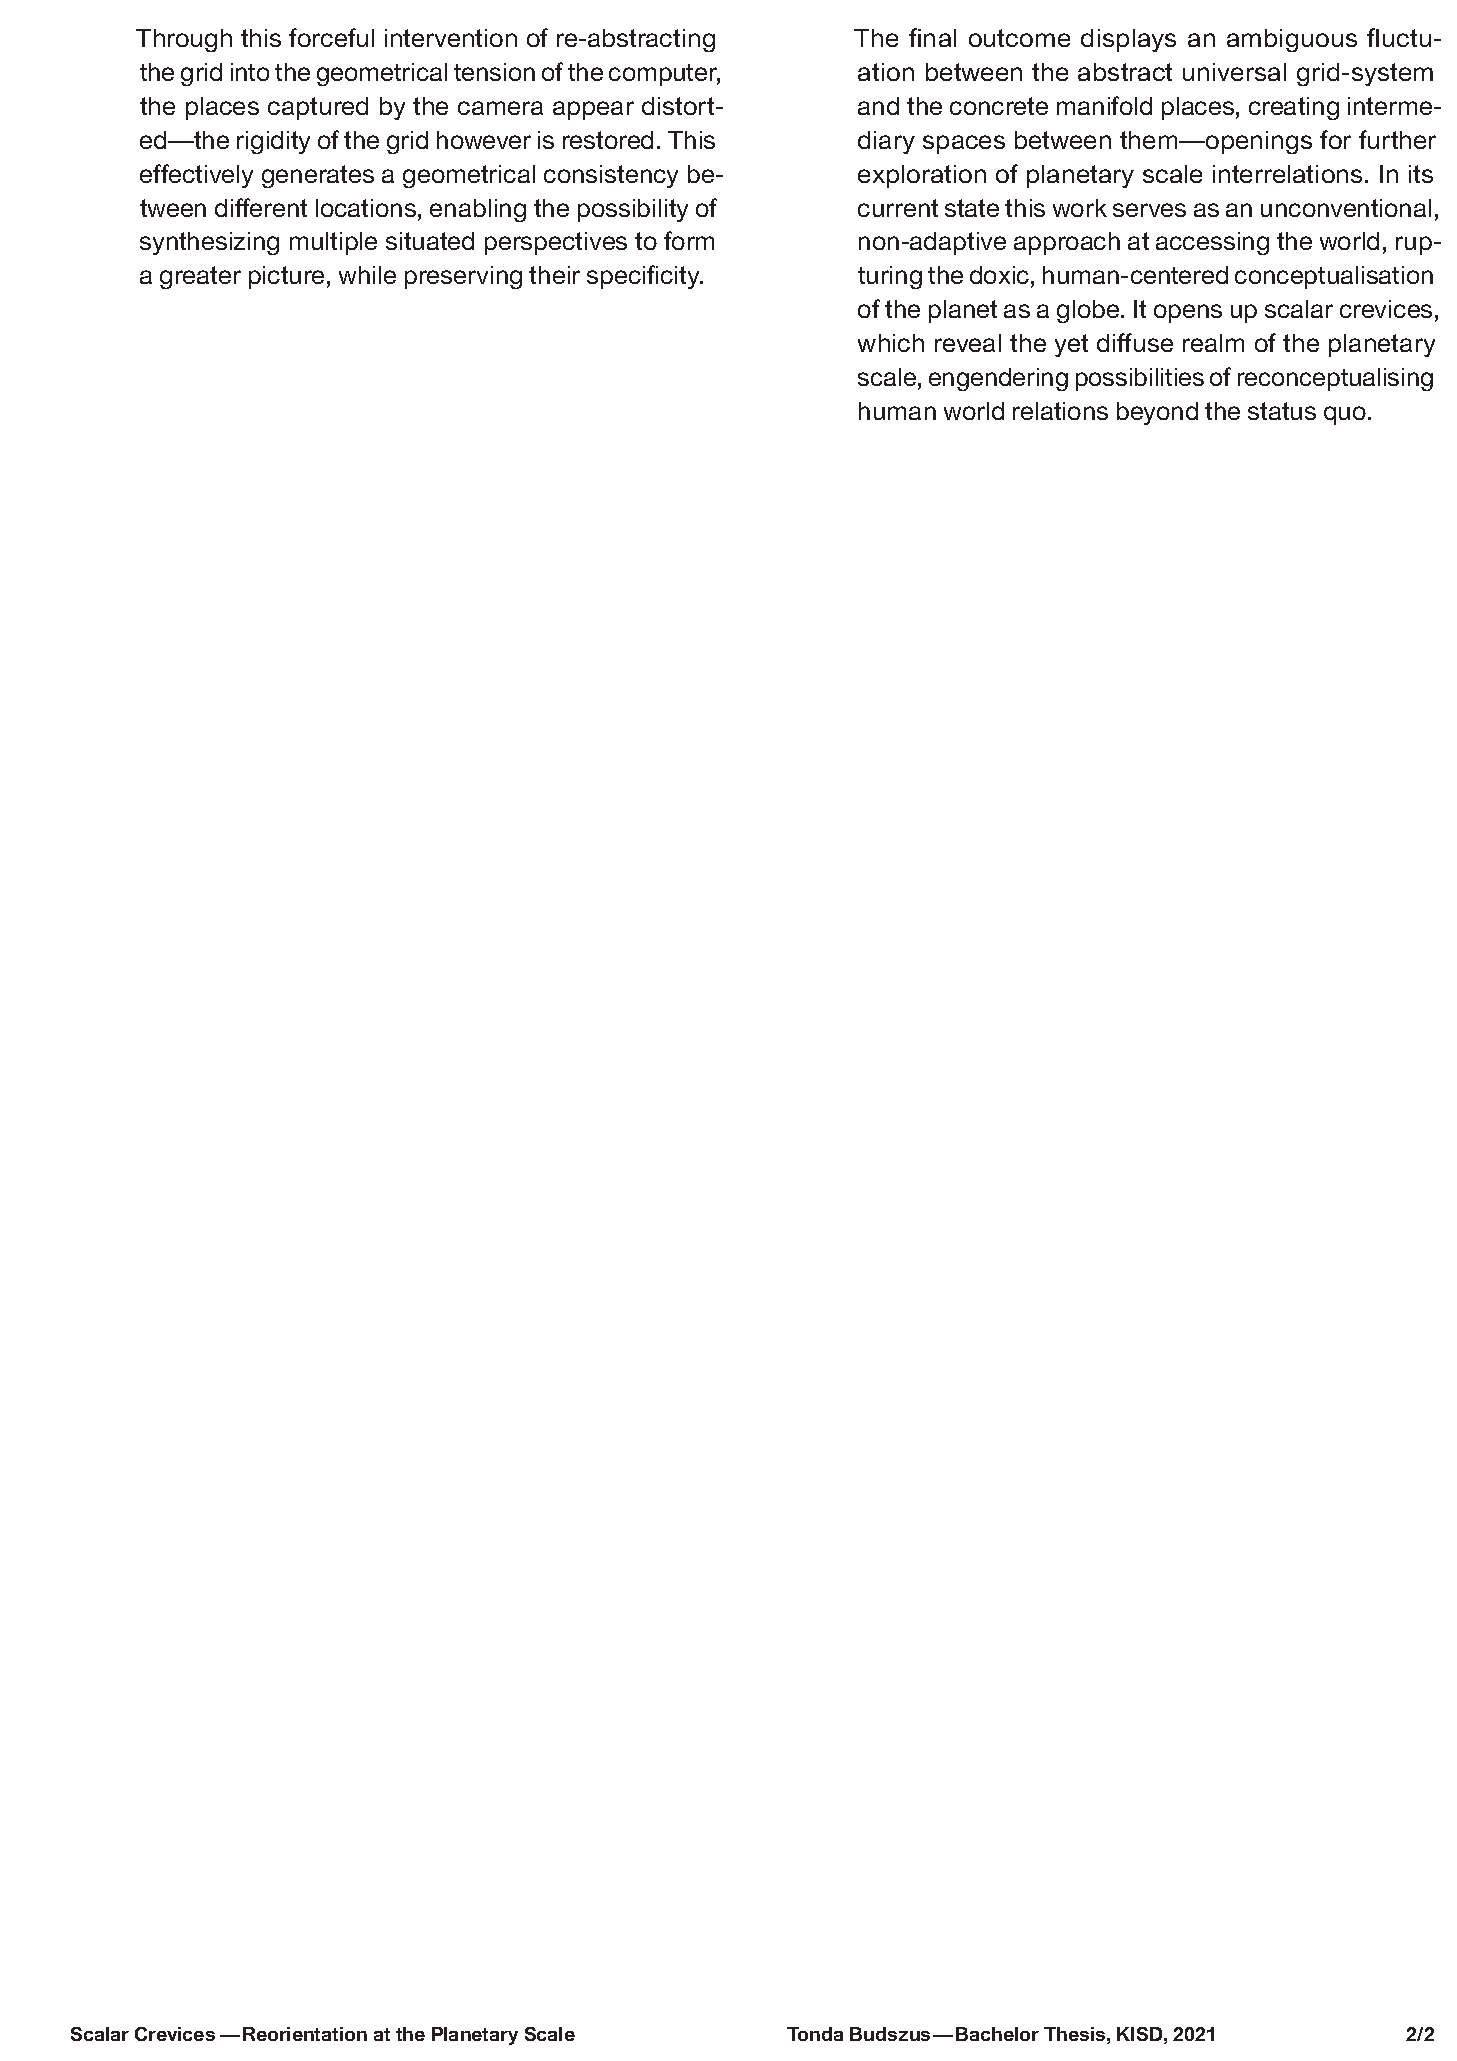 This document has width=1457, height=2061. I want to click on Tonda, so click(815, 2034).
